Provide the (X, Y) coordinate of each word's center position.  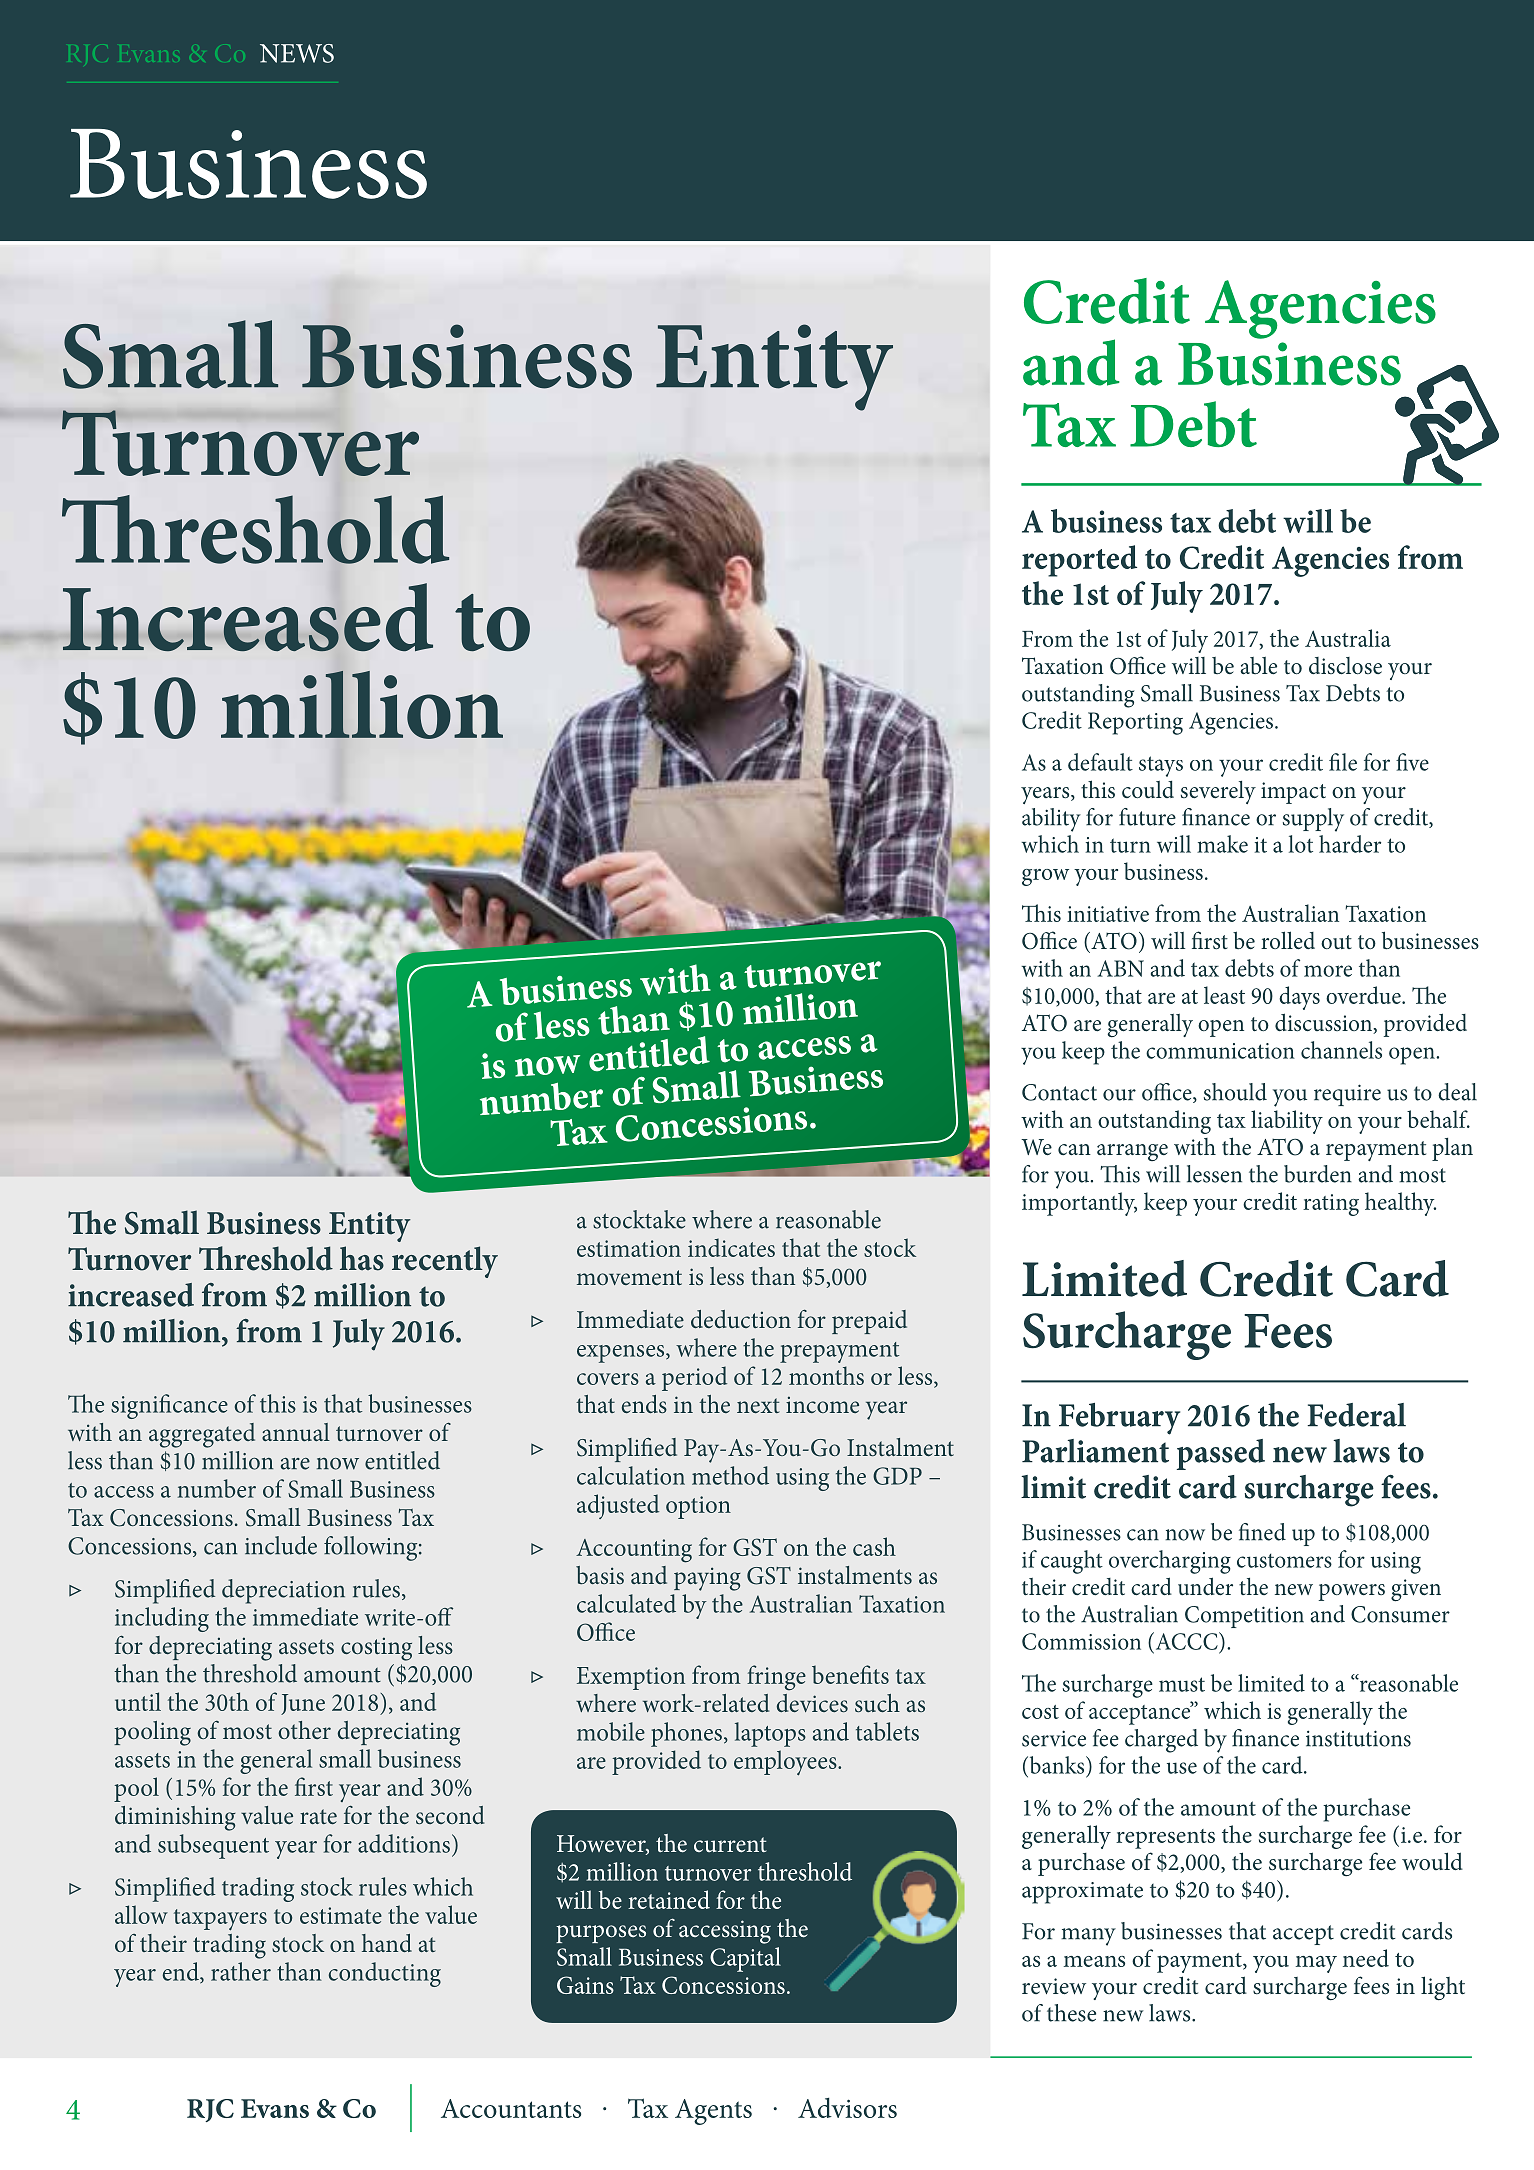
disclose (1345, 666)
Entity (370, 1227)
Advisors (847, 2108)
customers (1284, 1561)
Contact (1059, 1092)
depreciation (283, 1591)
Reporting (1135, 723)
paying (707, 1579)
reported (1079, 561)
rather (241, 1971)
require (1347, 1095)
